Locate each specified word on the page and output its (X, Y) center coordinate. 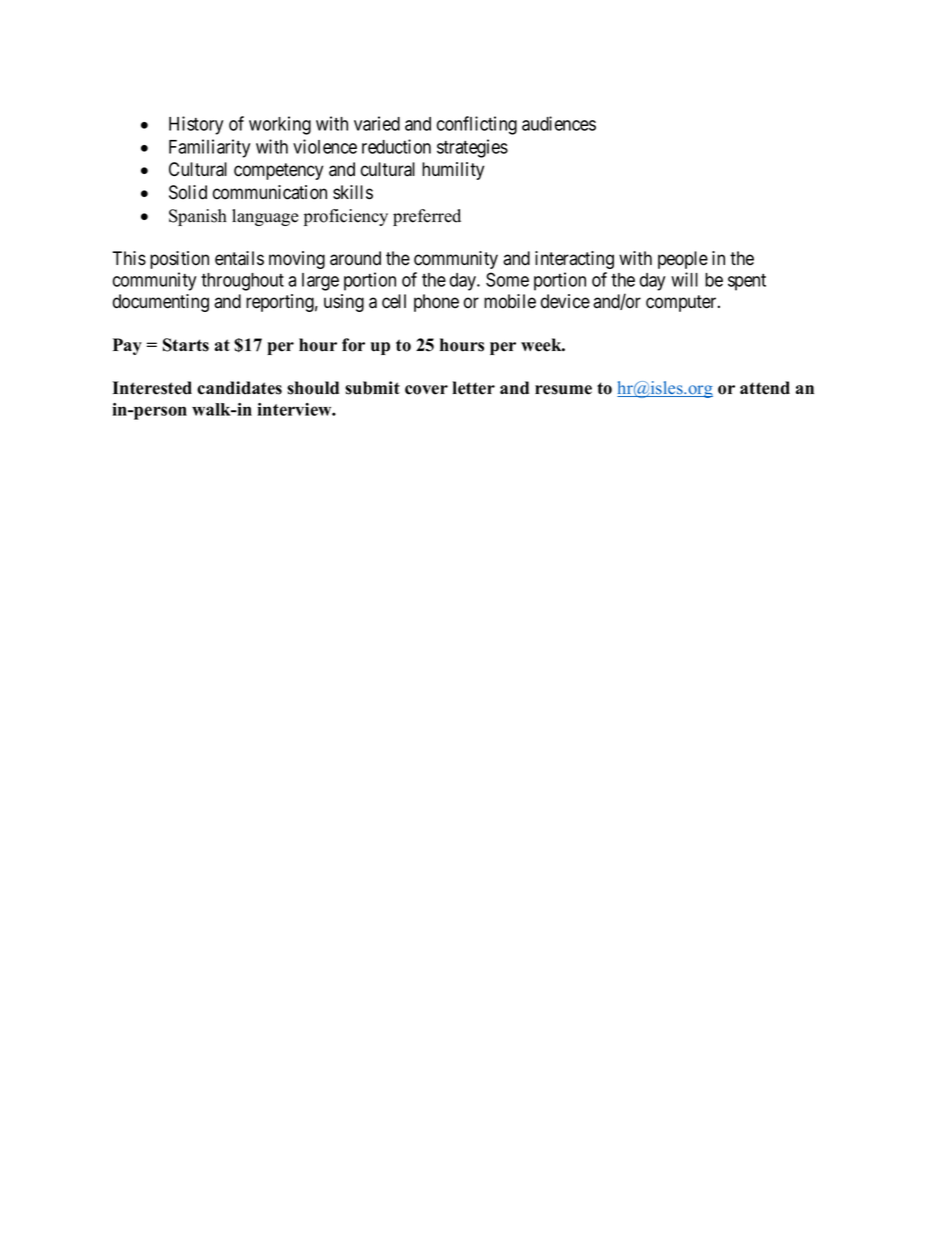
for (353, 345)
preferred (427, 217)
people (683, 260)
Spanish (198, 217)
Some (507, 279)
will (684, 279)
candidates (239, 388)
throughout (242, 282)
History (196, 125)
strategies (472, 148)
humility (453, 171)
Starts (186, 345)
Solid (188, 192)
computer (682, 303)
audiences (559, 123)
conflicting (477, 125)
